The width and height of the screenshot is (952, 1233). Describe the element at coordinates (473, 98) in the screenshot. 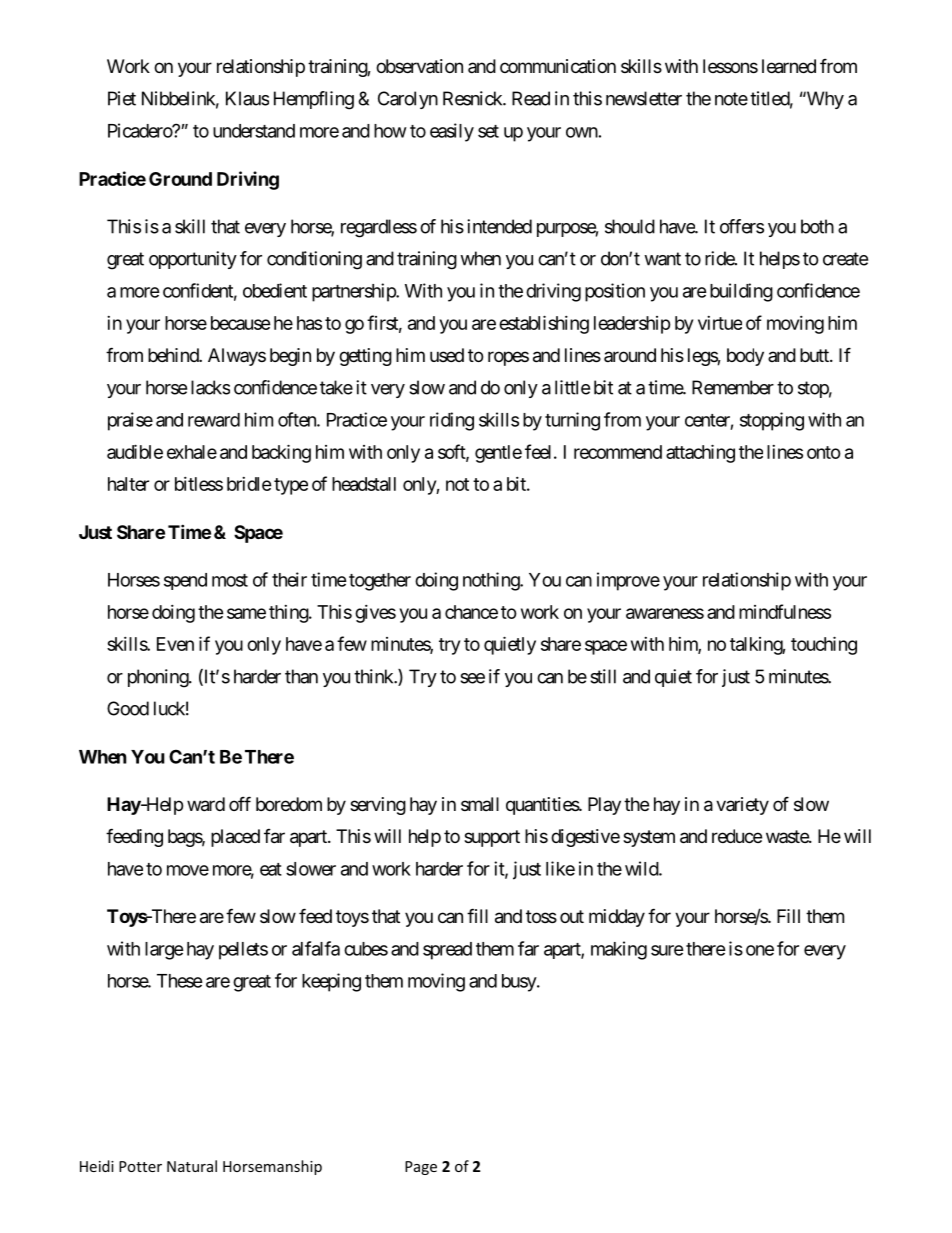

I see `Resnick` at that location.
